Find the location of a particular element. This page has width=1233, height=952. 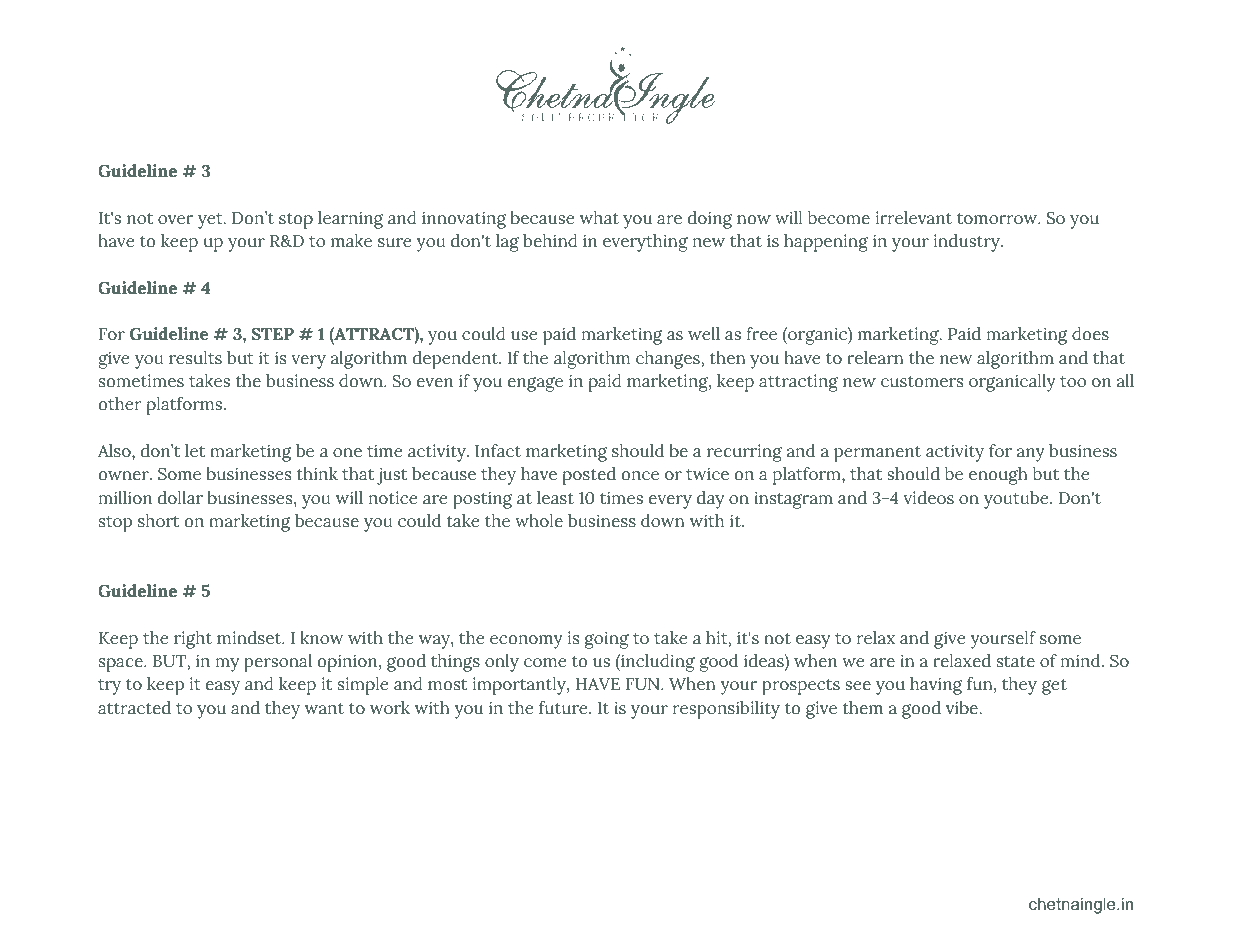

youtube is located at coordinates (1017, 500).
